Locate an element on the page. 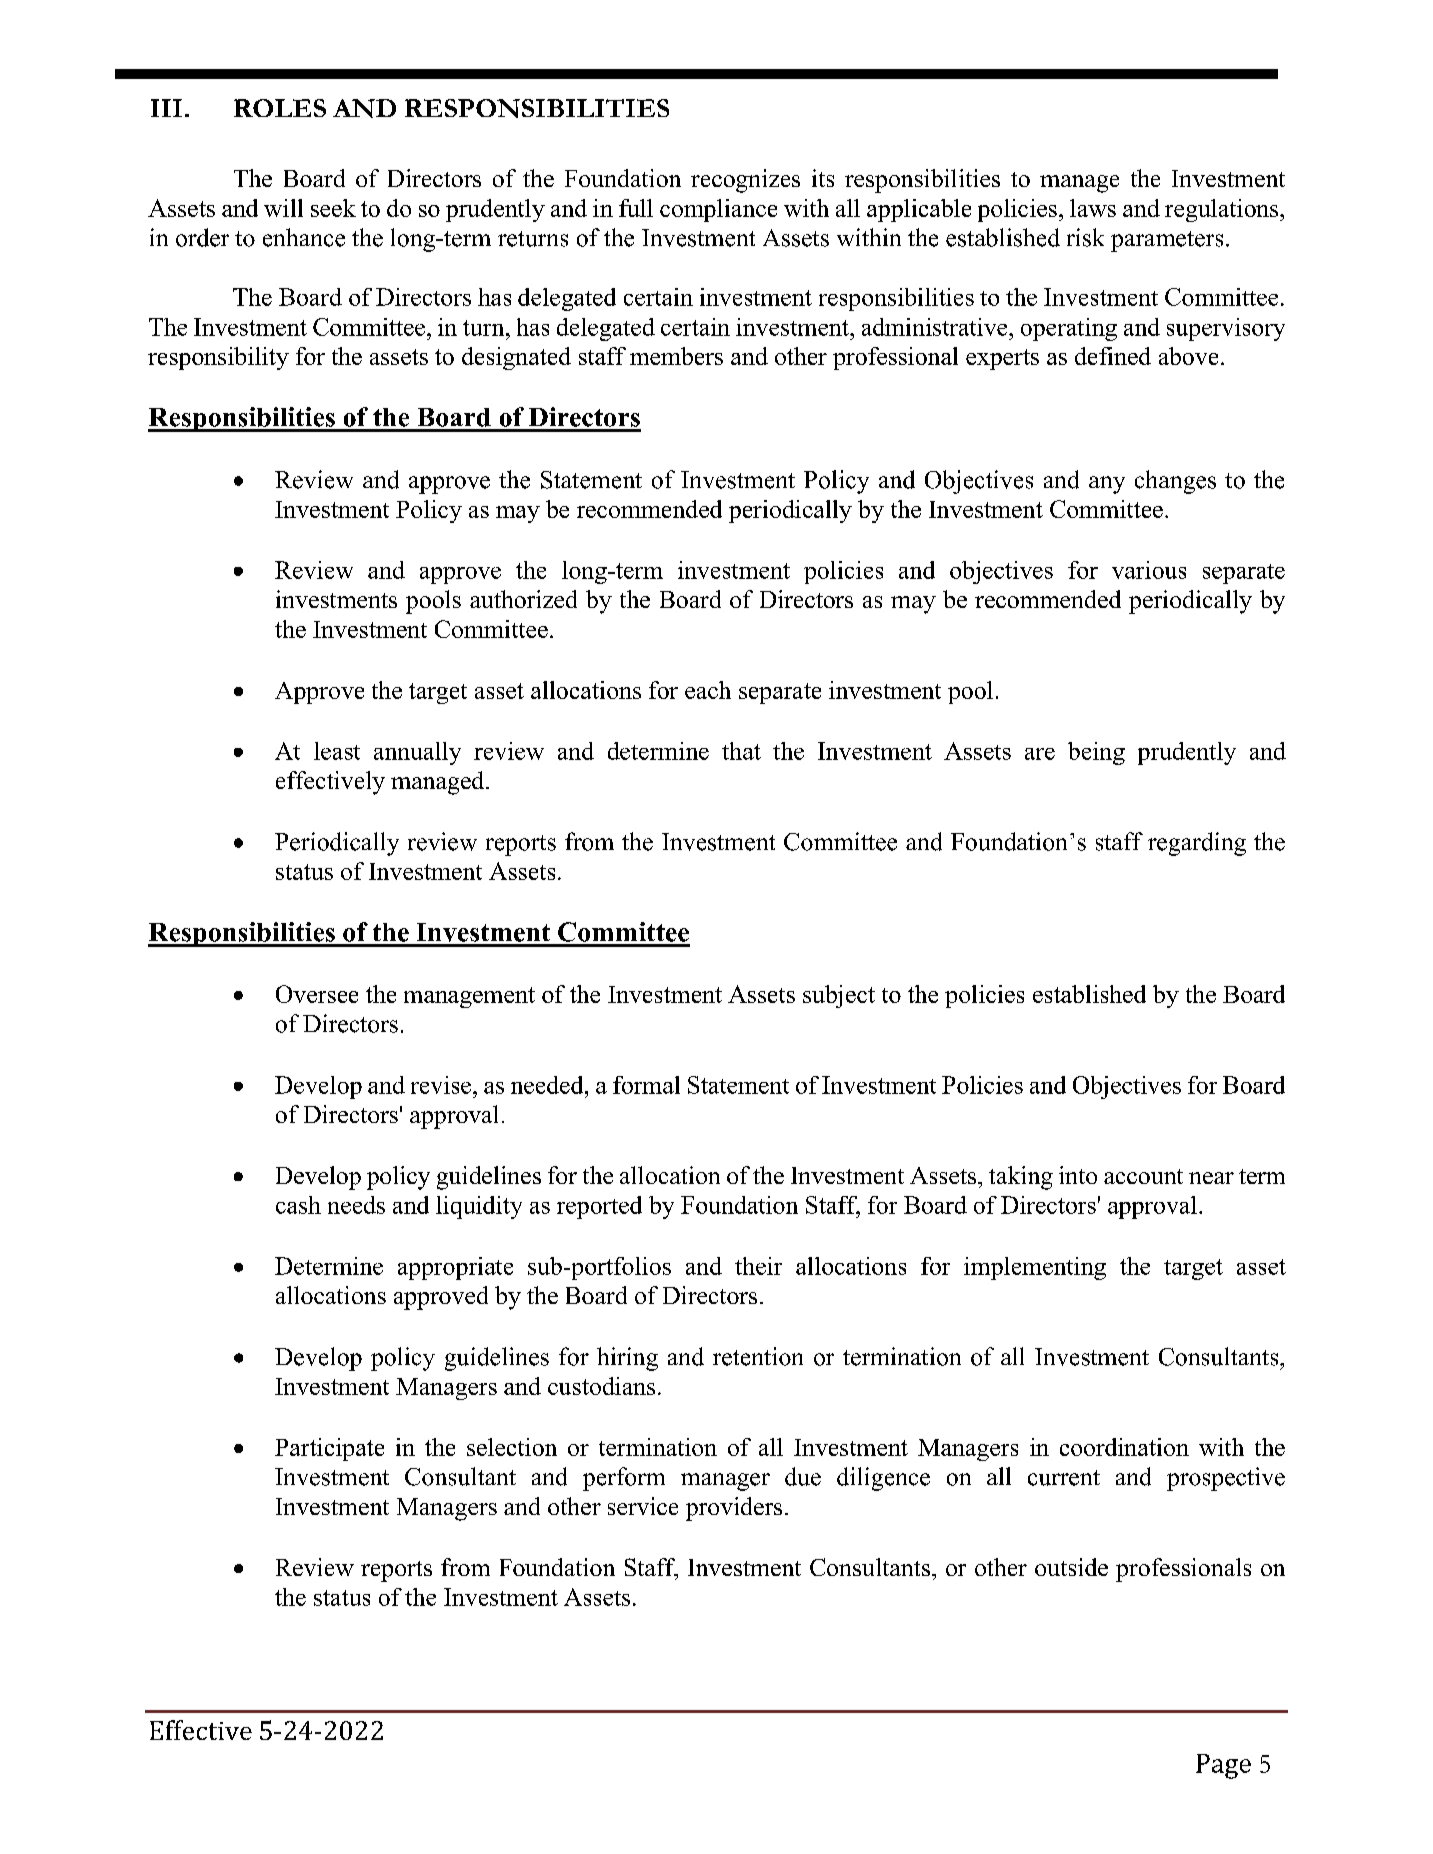 The image size is (1433, 1854). reported is located at coordinates (599, 1207).
